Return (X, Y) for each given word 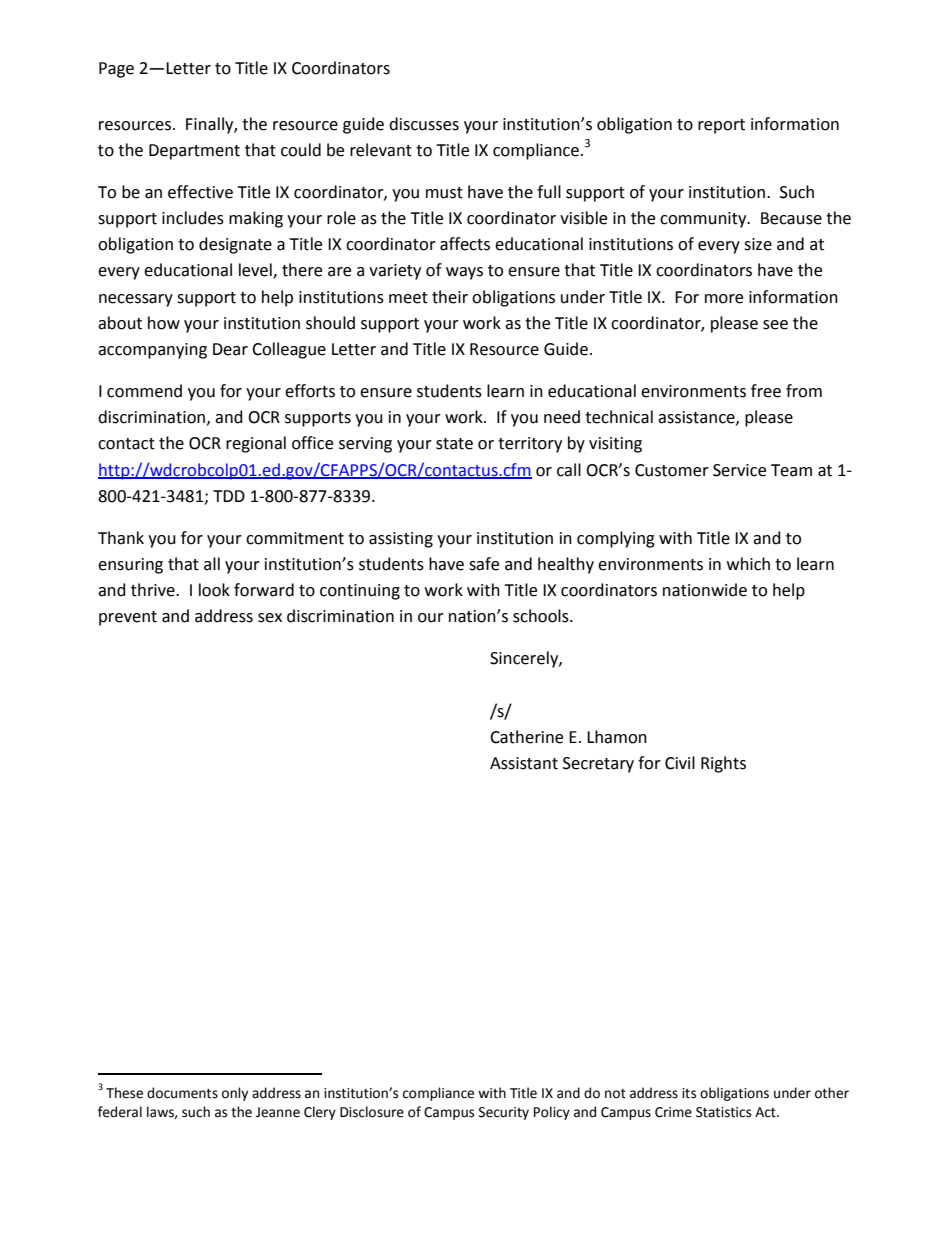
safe (484, 564)
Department (194, 152)
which (748, 564)
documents (182, 1093)
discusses (424, 124)
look (214, 590)
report (721, 126)
